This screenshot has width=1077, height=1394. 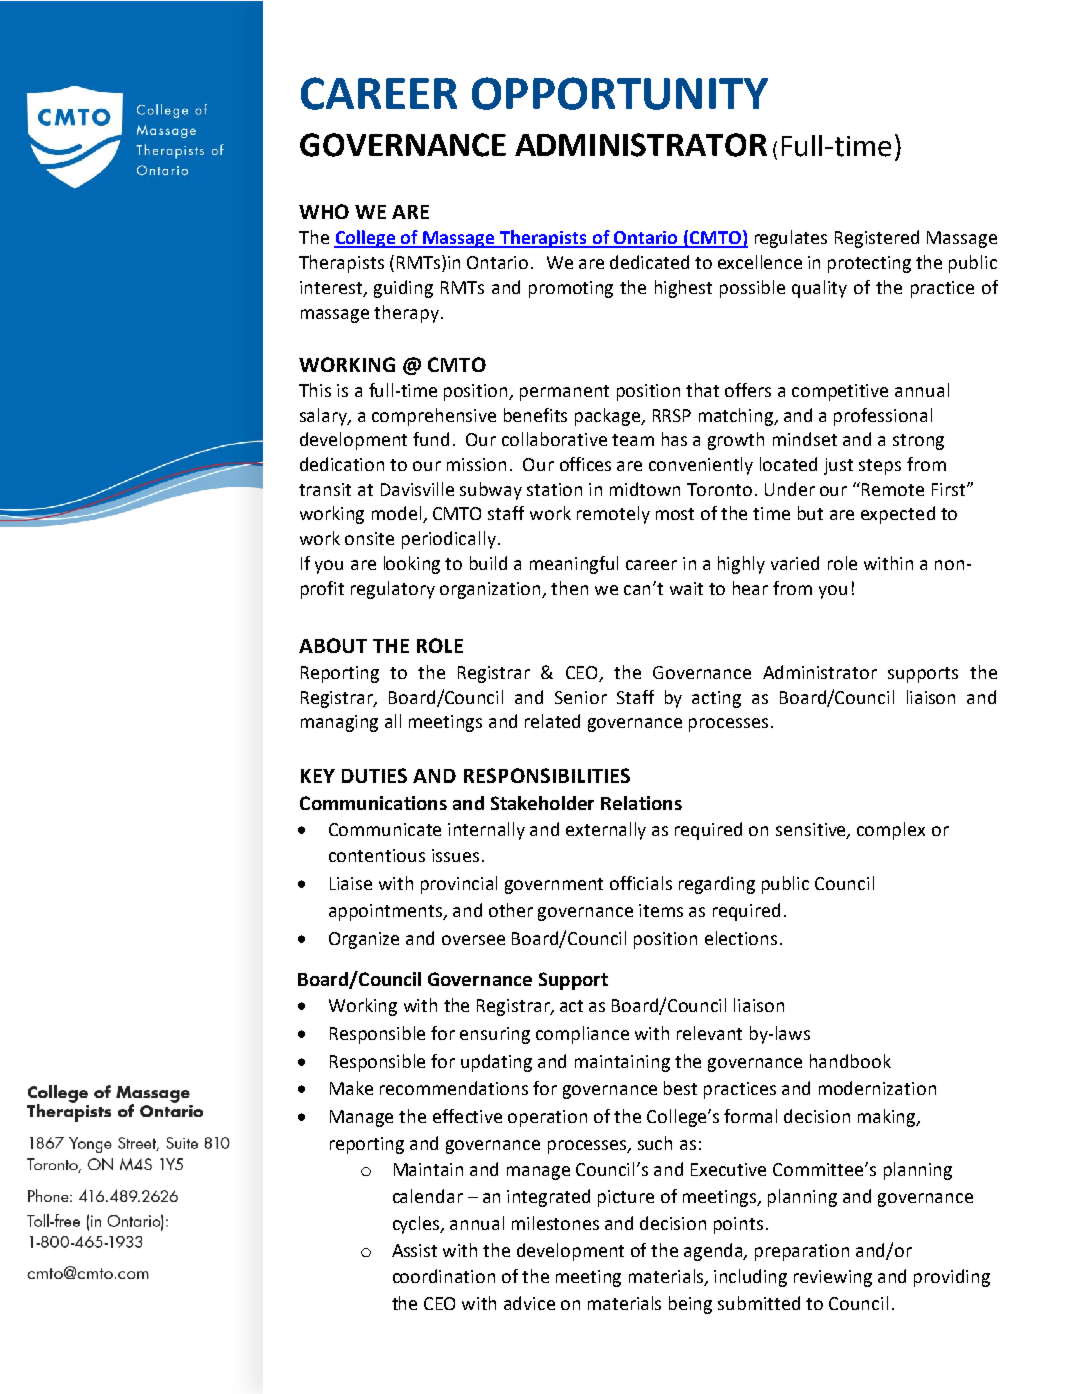 I want to click on complex, so click(x=891, y=831).
